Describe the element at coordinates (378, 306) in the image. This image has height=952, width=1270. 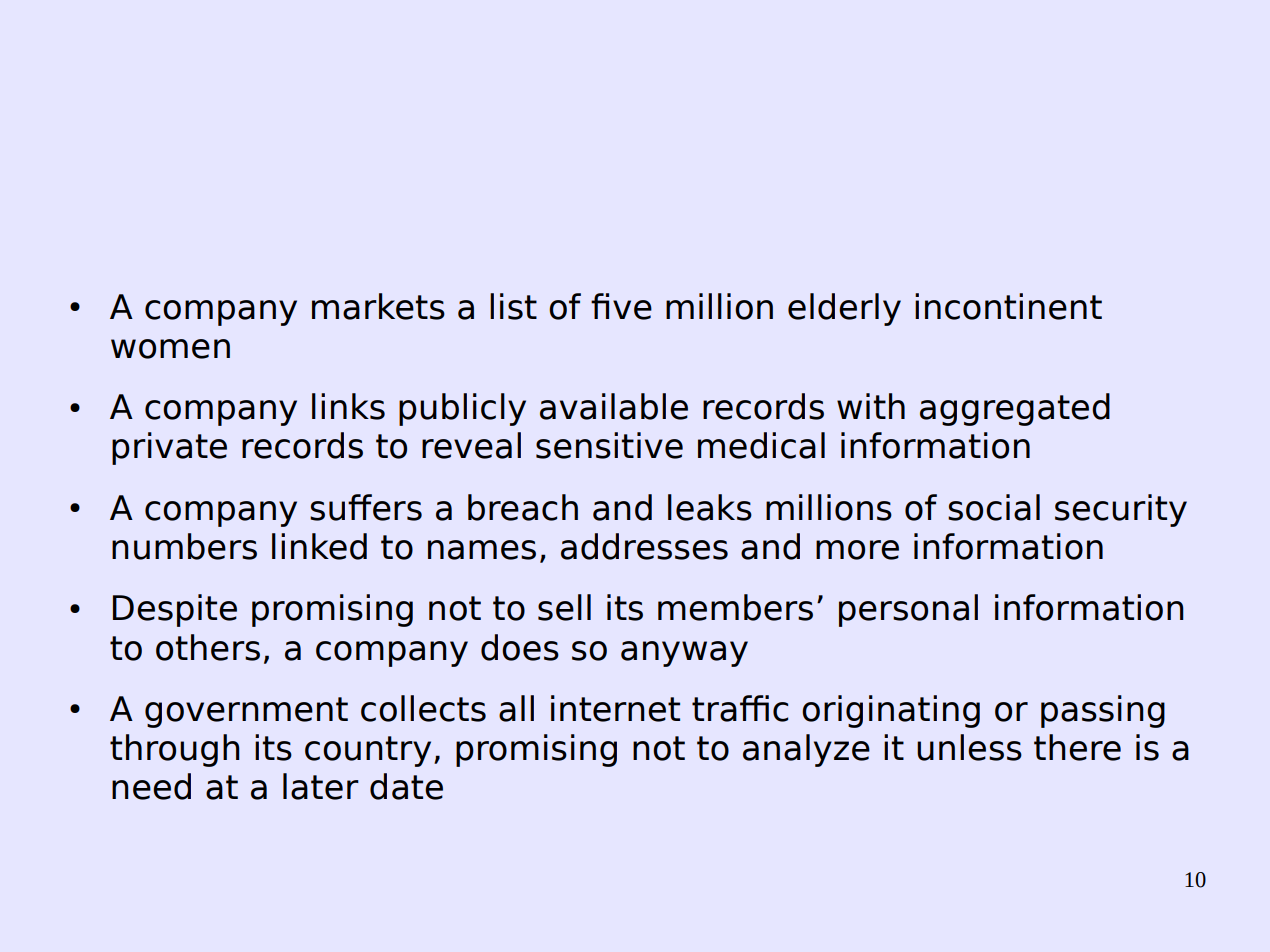
I see `markets` at that location.
